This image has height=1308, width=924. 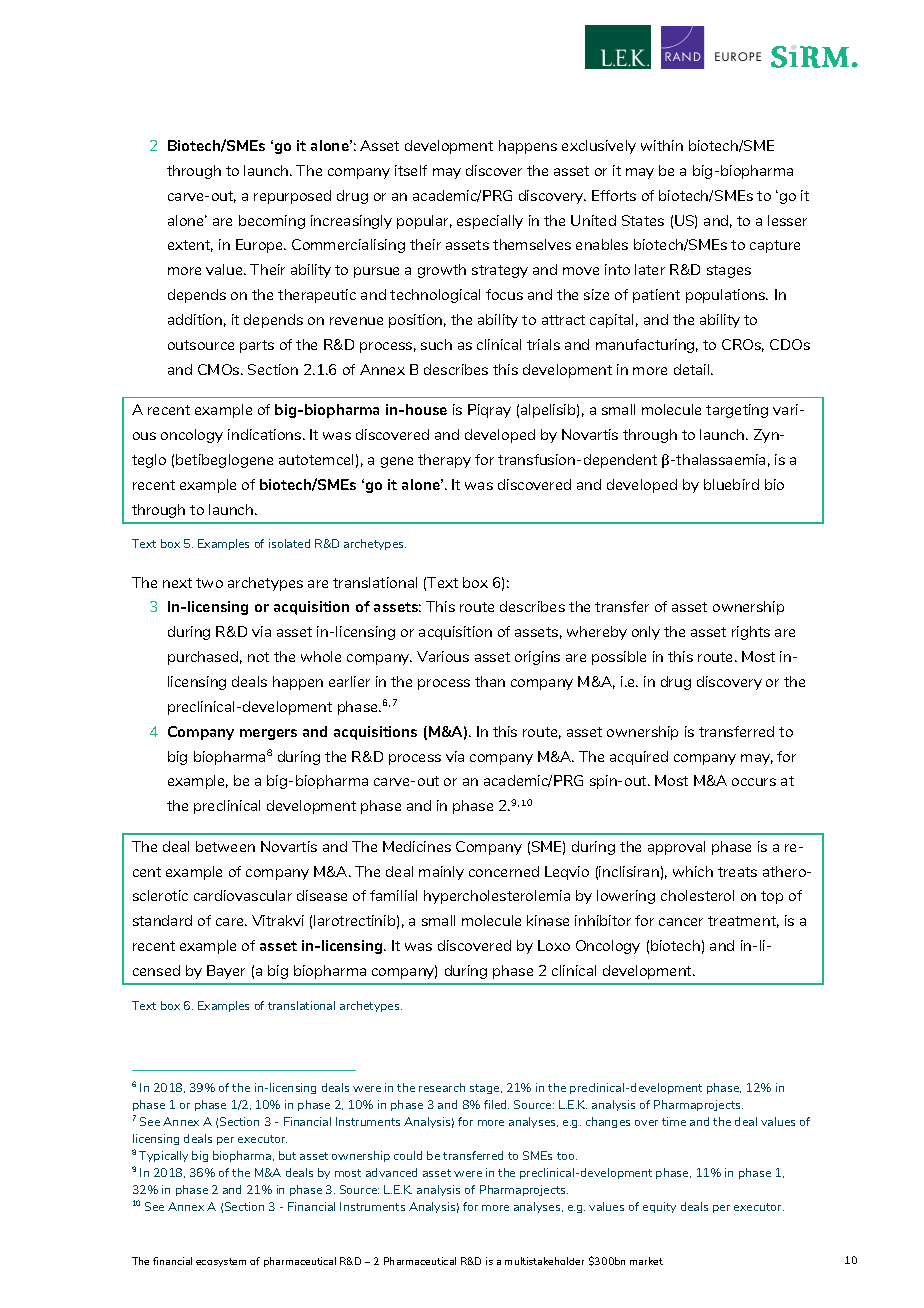 I want to click on within, so click(x=662, y=145).
